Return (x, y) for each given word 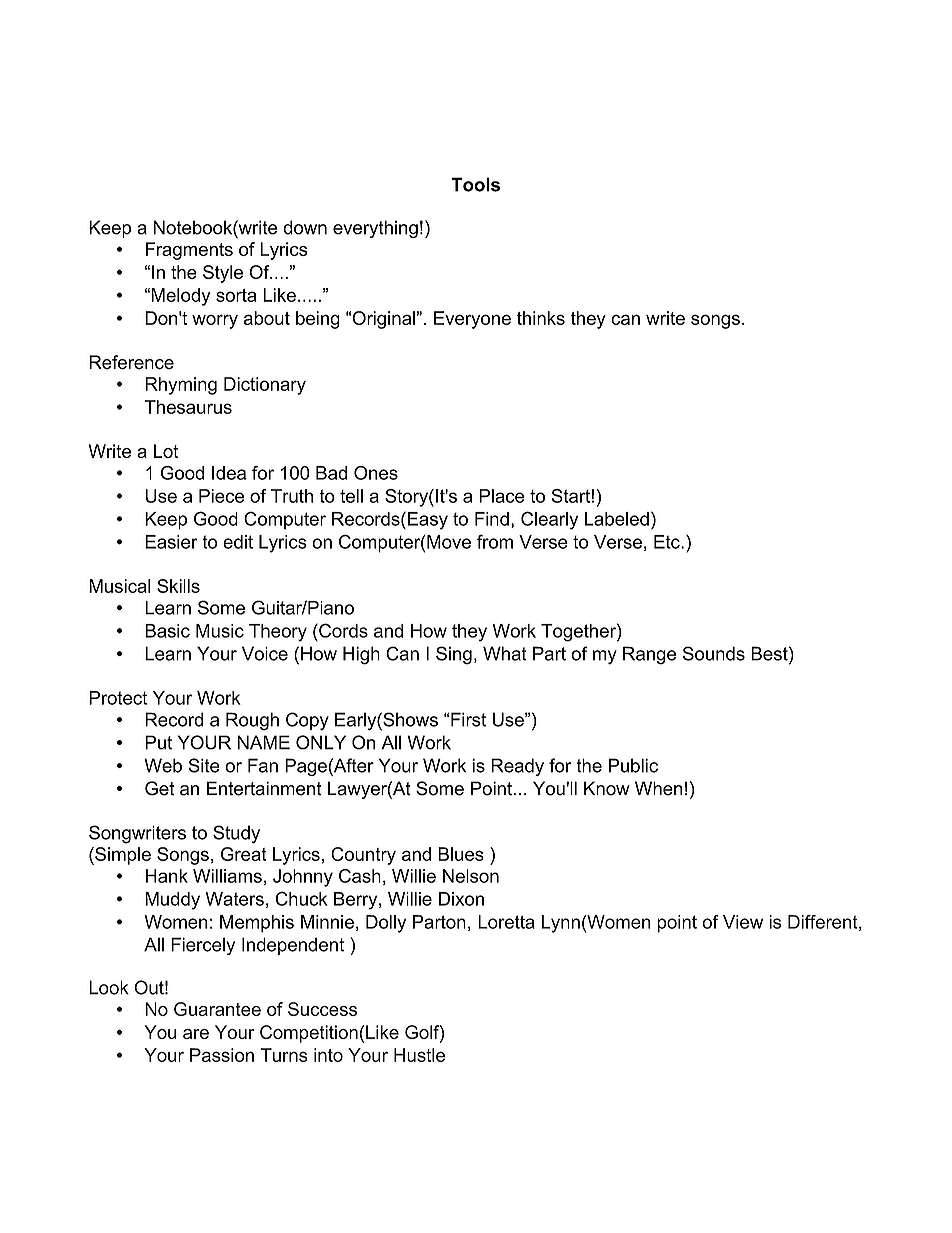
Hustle (419, 1055)
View (743, 922)
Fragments (189, 251)
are (196, 1034)
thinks (541, 318)
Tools (475, 184)
